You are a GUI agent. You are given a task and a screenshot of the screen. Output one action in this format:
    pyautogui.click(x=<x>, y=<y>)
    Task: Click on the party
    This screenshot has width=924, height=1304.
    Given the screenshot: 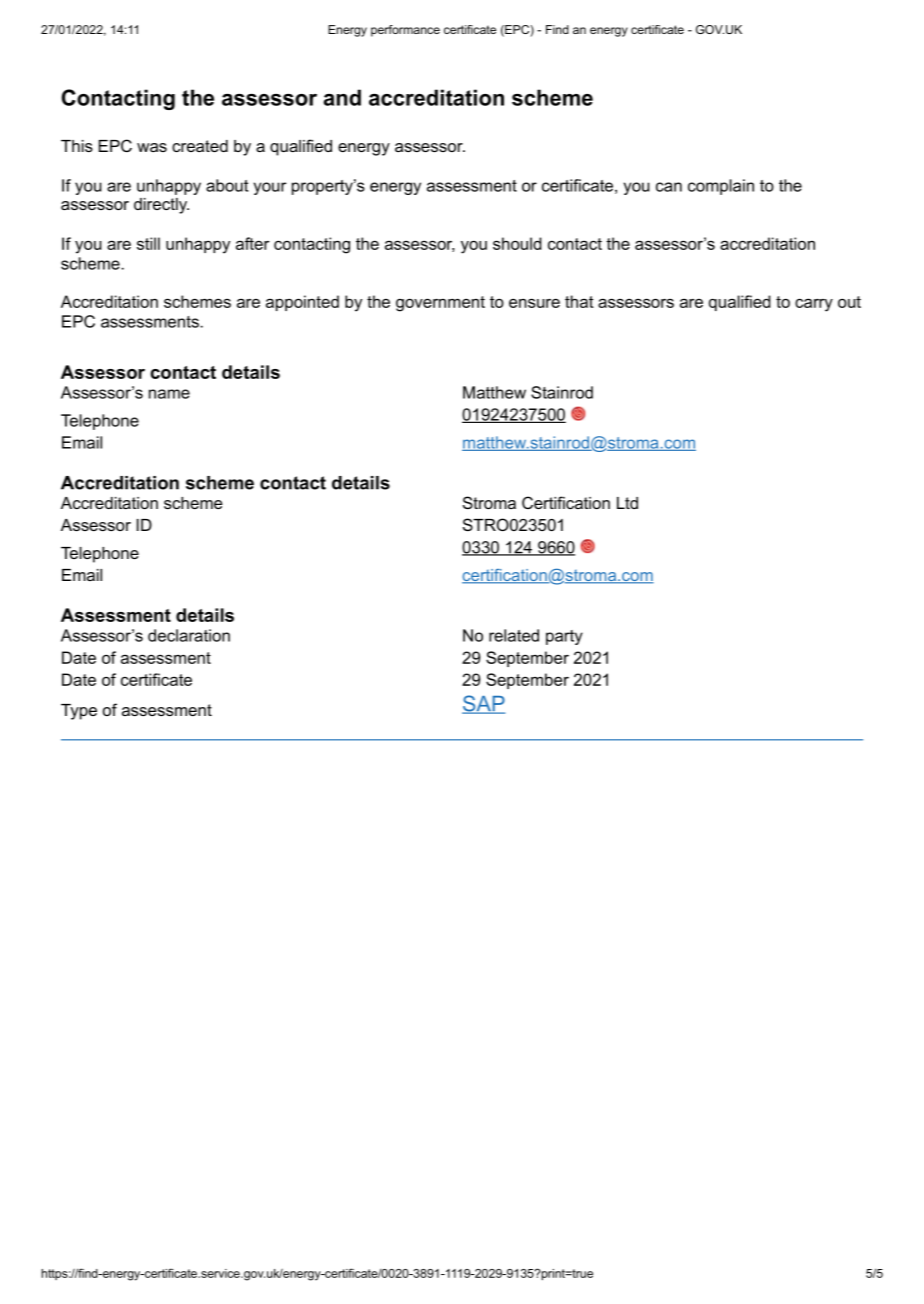 What is the action you would take?
    pyautogui.click(x=564, y=637)
